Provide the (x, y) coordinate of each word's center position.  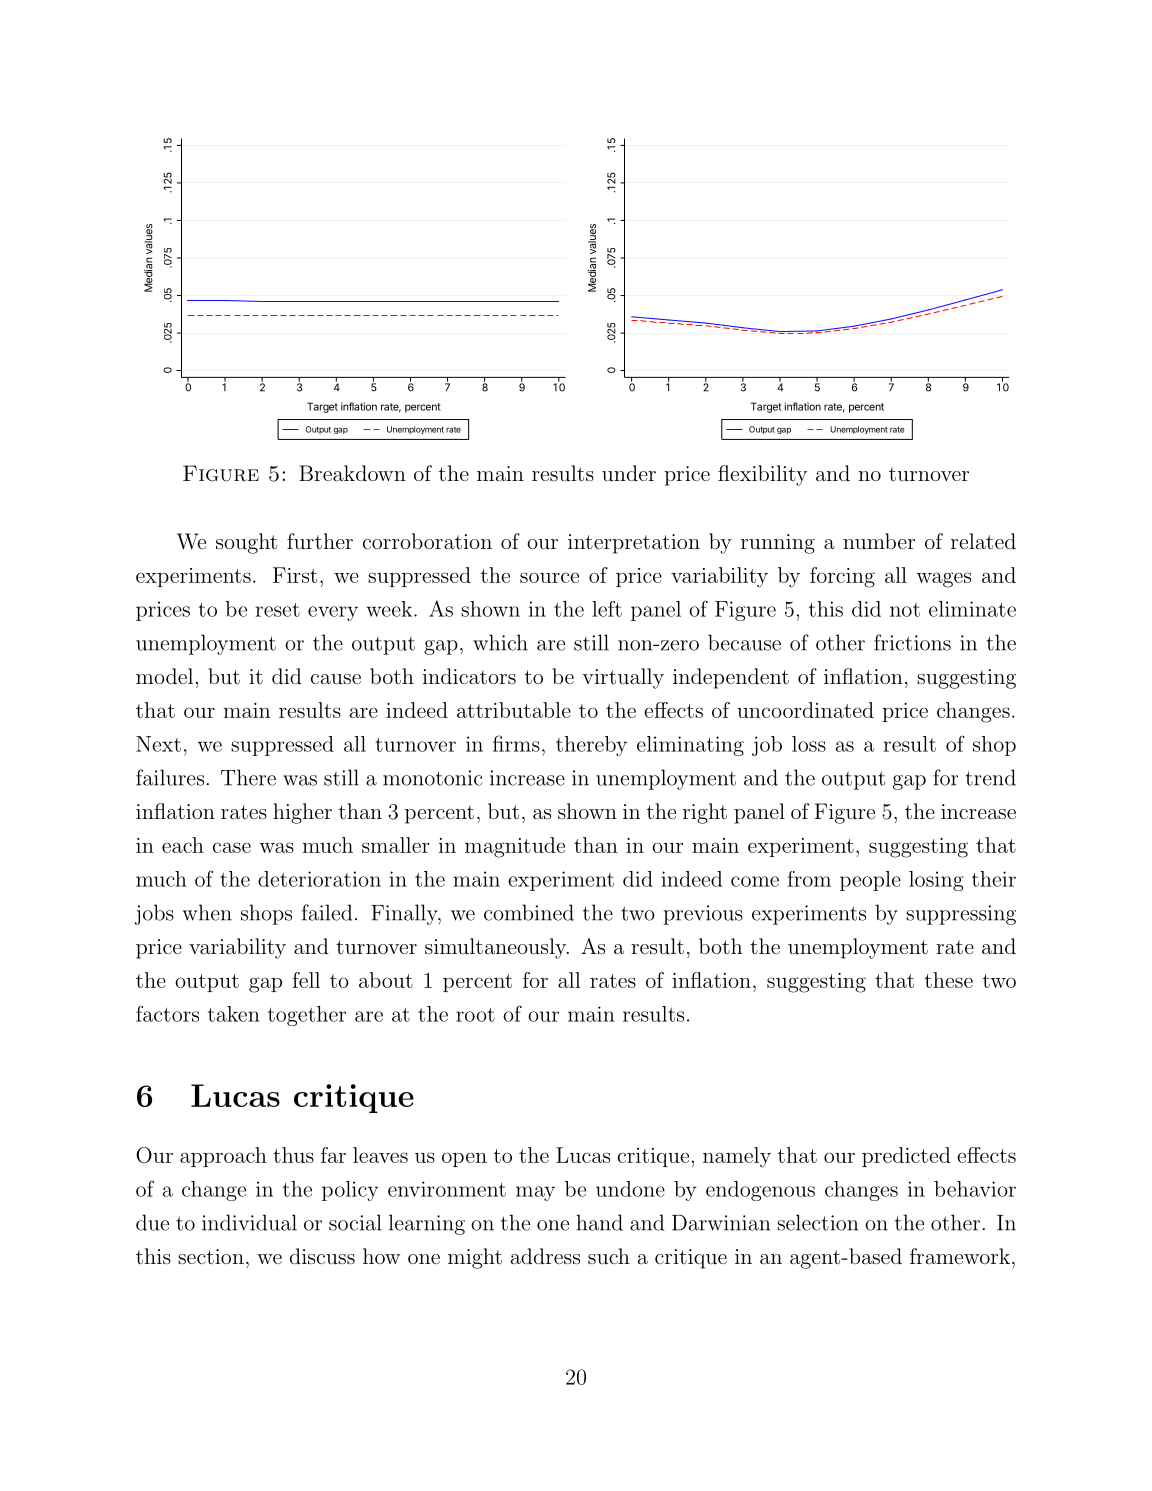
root (475, 1015)
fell (306, 980)
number (879, 541)
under (629, 473)
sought (246, 543)
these (949, 980)
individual (249, 1222)
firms (516, 743)
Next (158, 744)
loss (809, 744)
